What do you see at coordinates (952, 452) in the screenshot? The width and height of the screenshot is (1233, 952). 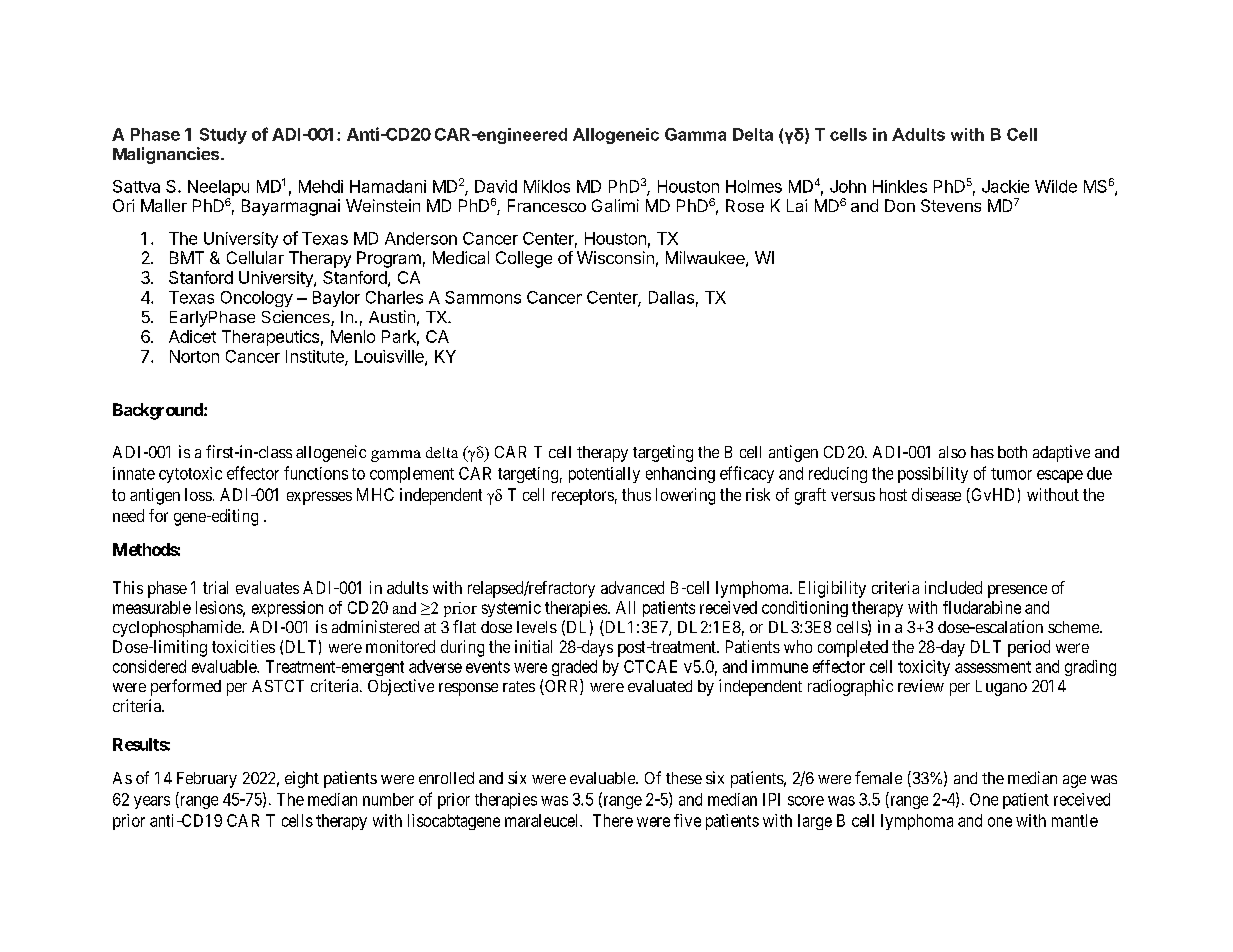 I see `also` at bounding box center [952, 452].
